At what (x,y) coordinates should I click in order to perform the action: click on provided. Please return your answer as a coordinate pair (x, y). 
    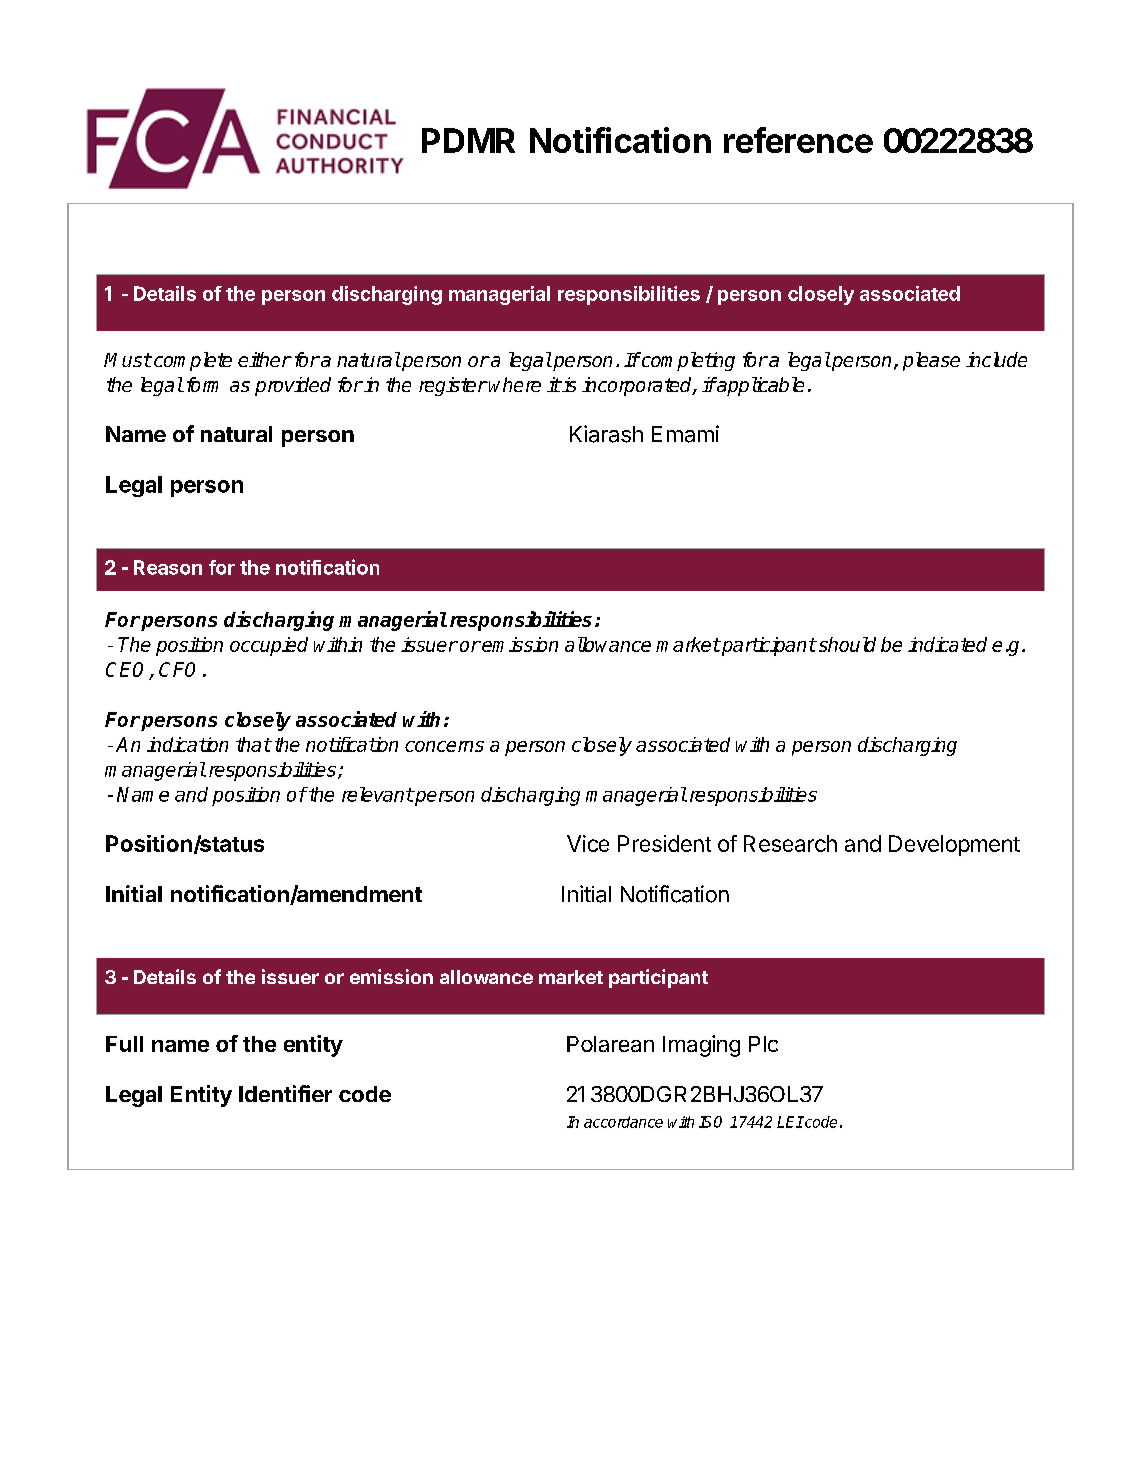
    Looking at the image, I should click on (293, 386).
